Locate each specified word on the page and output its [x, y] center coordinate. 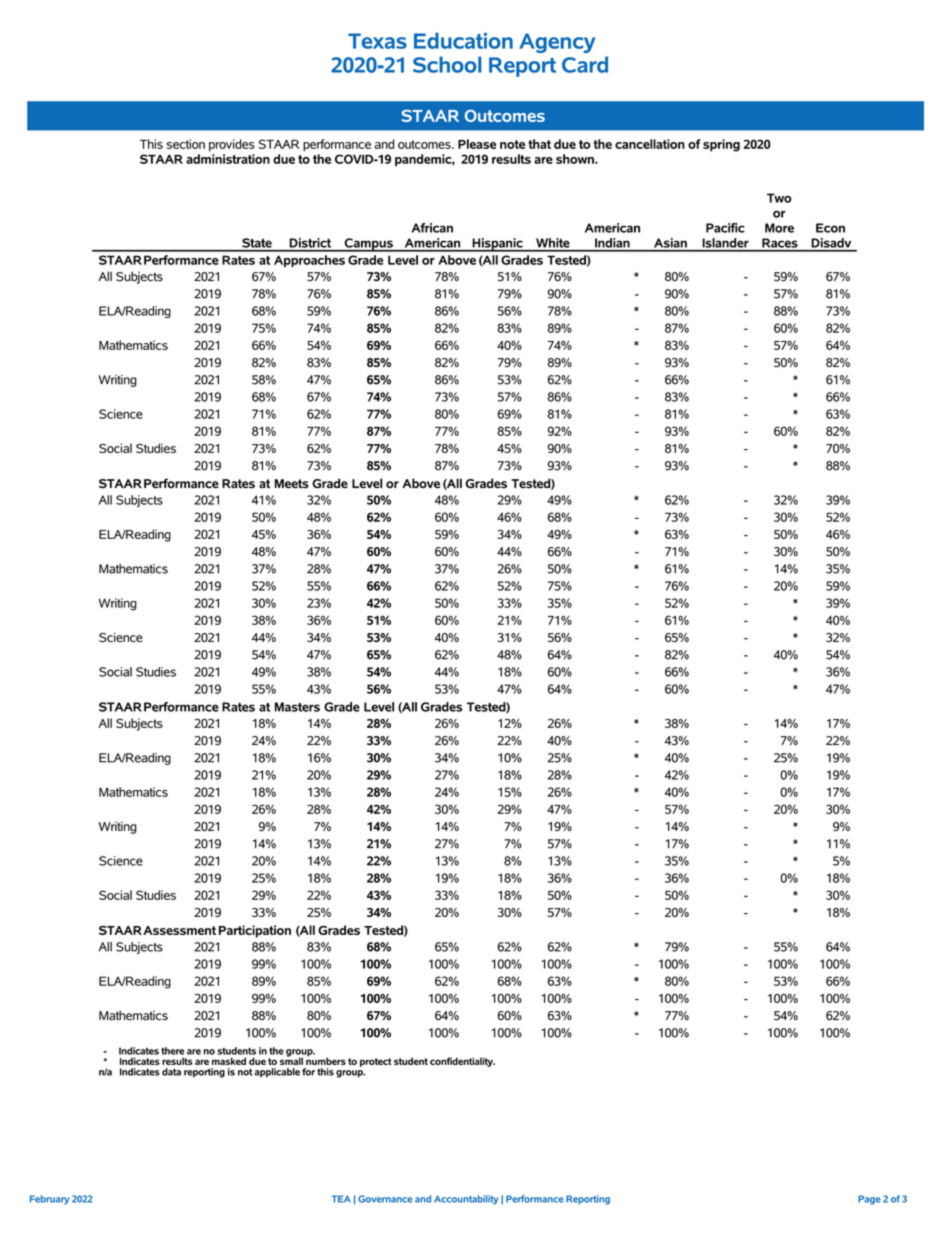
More [779, 228]
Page [869, 1200]
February [49, 1200]
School [447, 64]
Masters [297, 707]
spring [721, 145]
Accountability [466, 1200]
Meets [292, 483]
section [186, 144]
